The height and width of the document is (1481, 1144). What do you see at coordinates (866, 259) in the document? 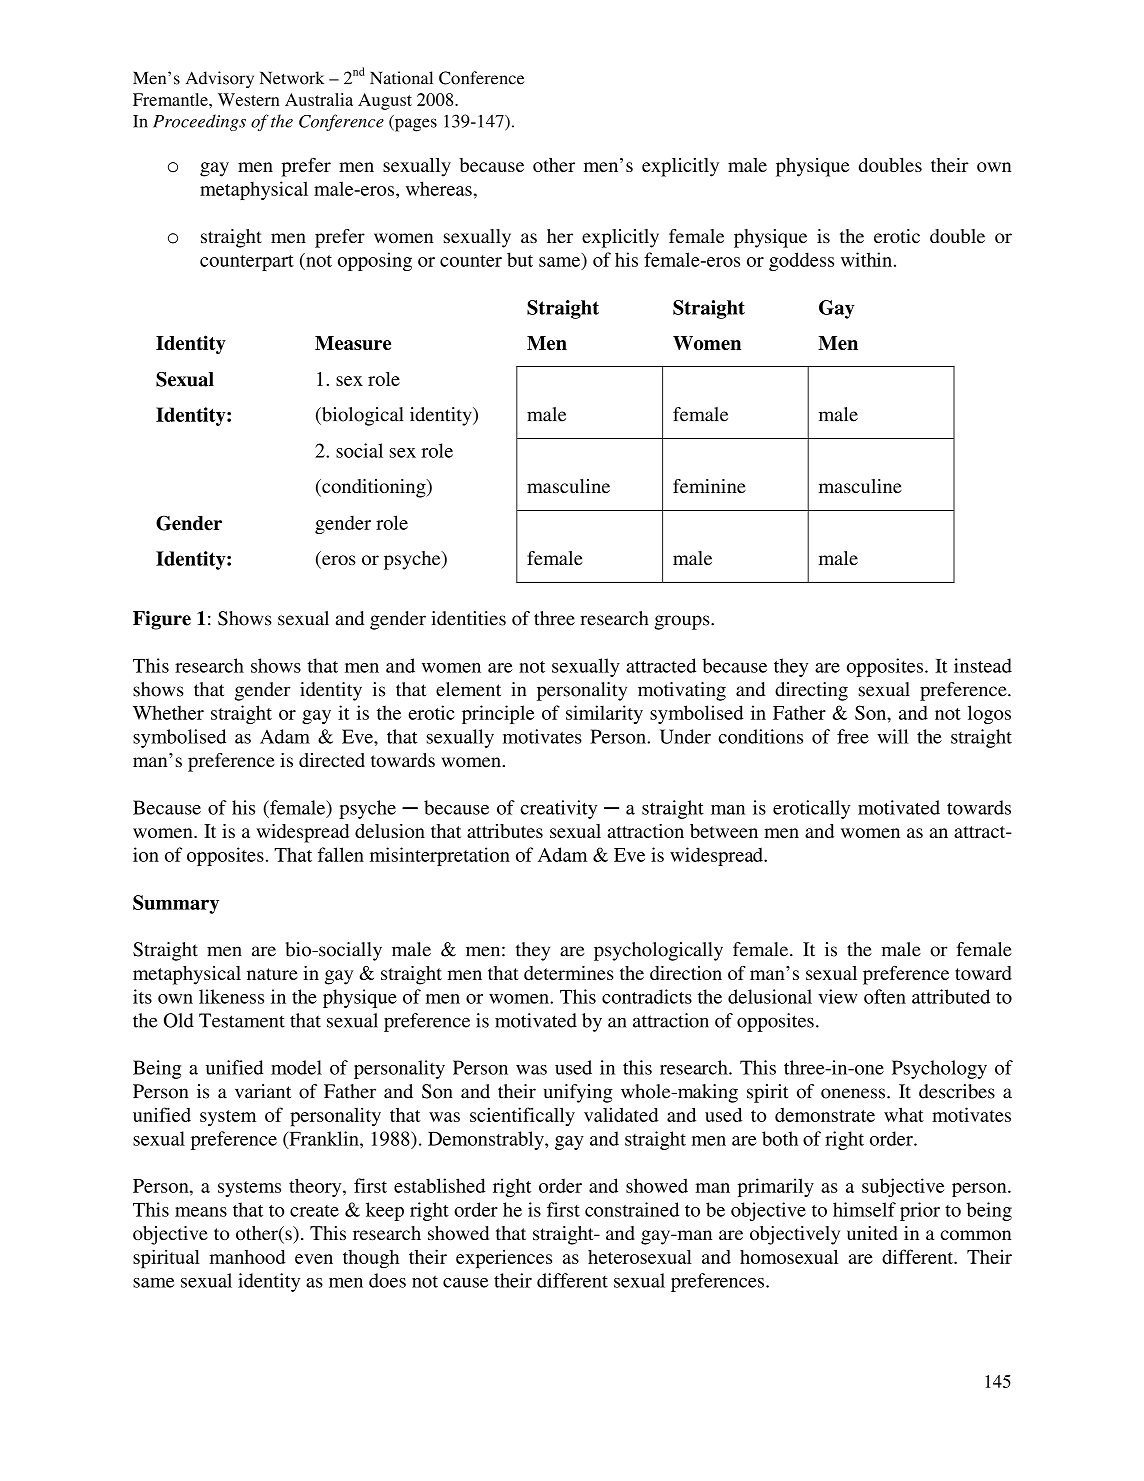
I see `within` at bounding box center [866, 259].
